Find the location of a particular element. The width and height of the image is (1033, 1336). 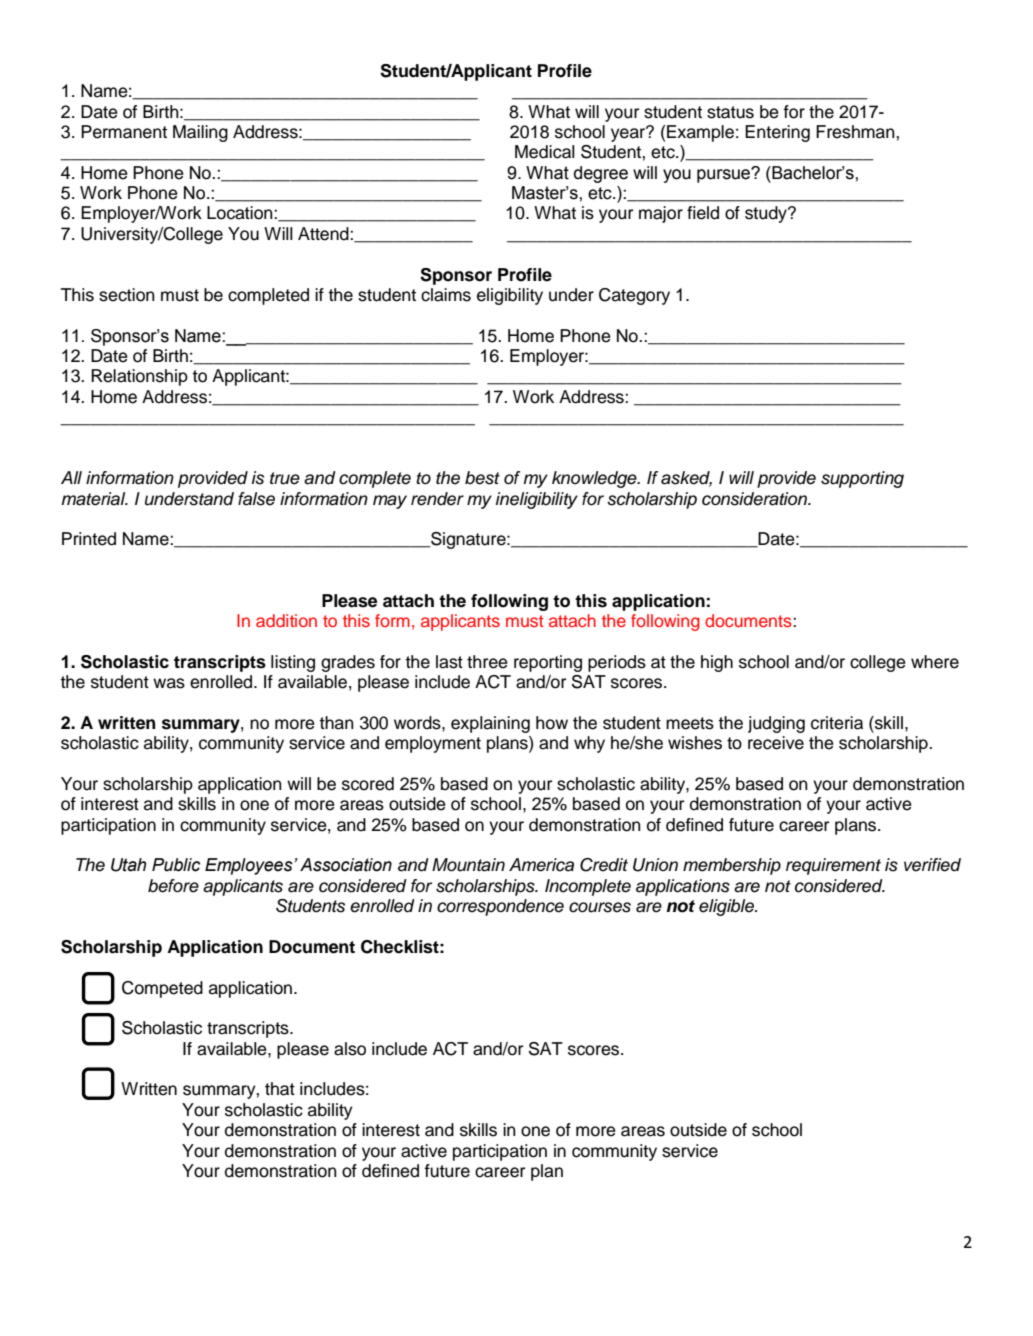

Medical is located at coordinates (545, 152).
